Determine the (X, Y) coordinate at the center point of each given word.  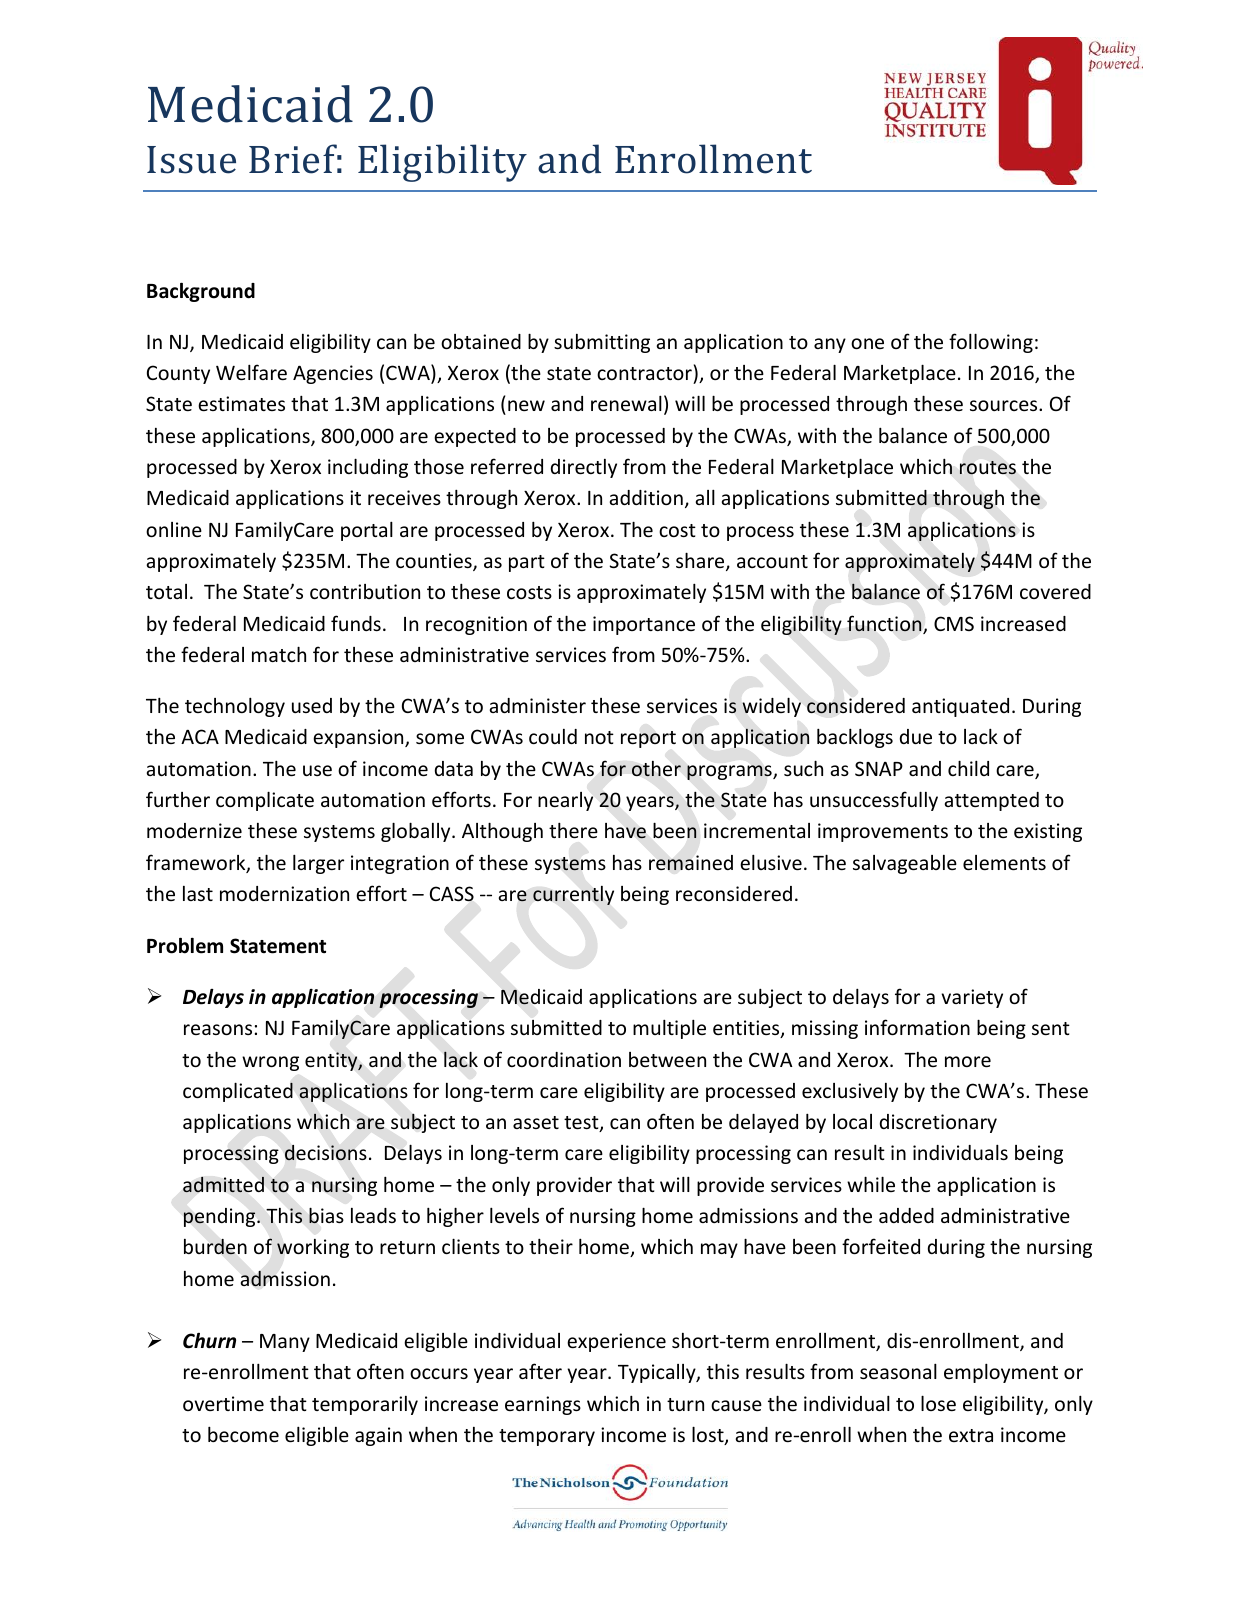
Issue (191, 160)
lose (938, 1403)
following (991, 343)
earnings (543, 1405)
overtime (223, 1403)
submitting (602, 343)
